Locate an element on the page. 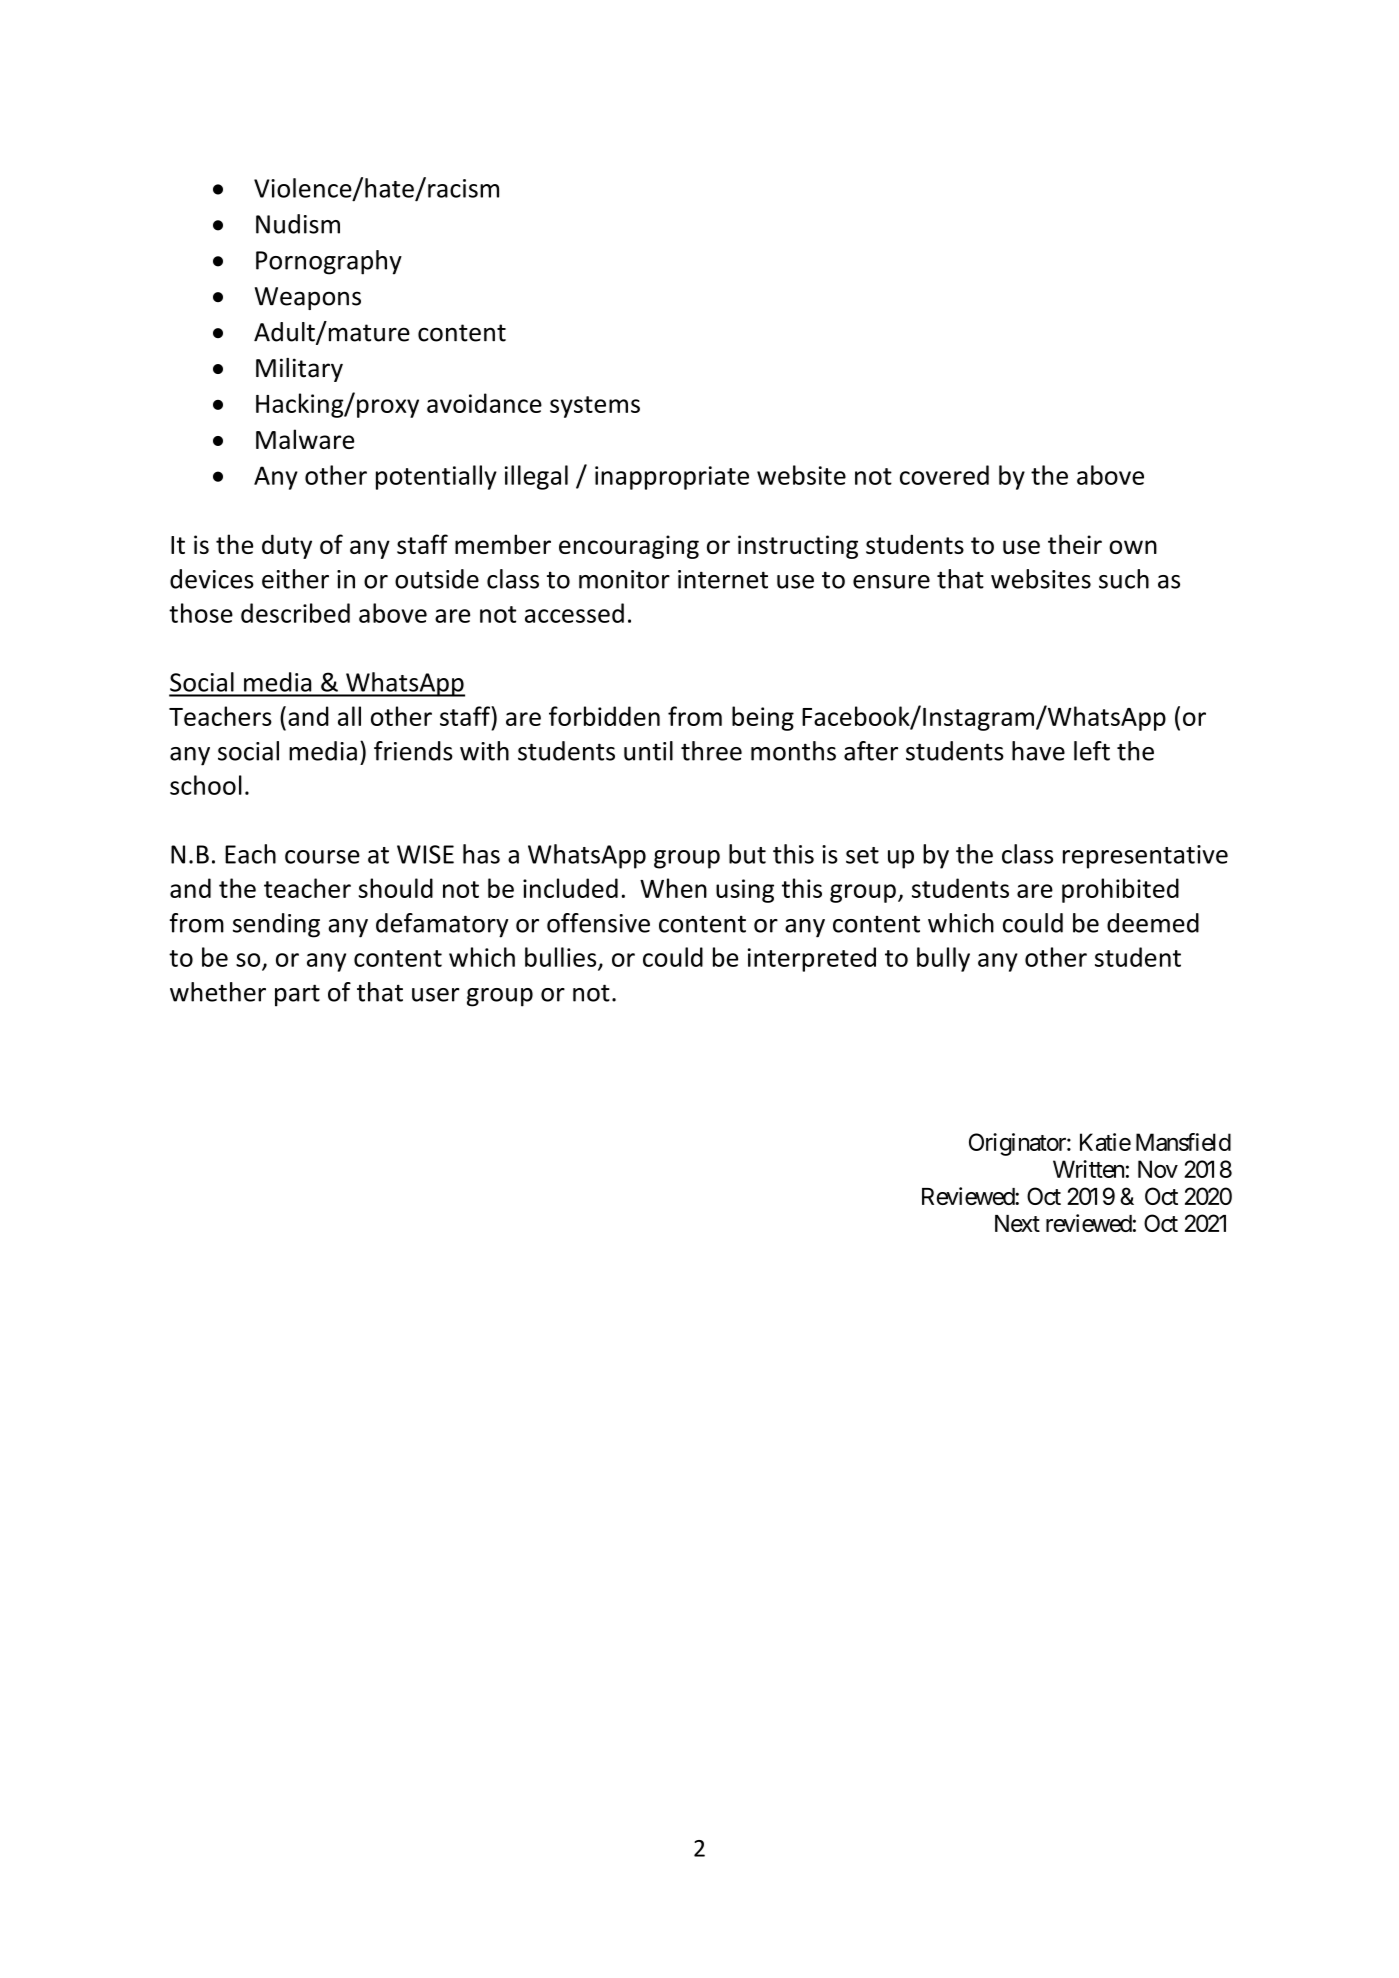 The image size is (1399, 1978). friends is located at coordinates (413, 751).
